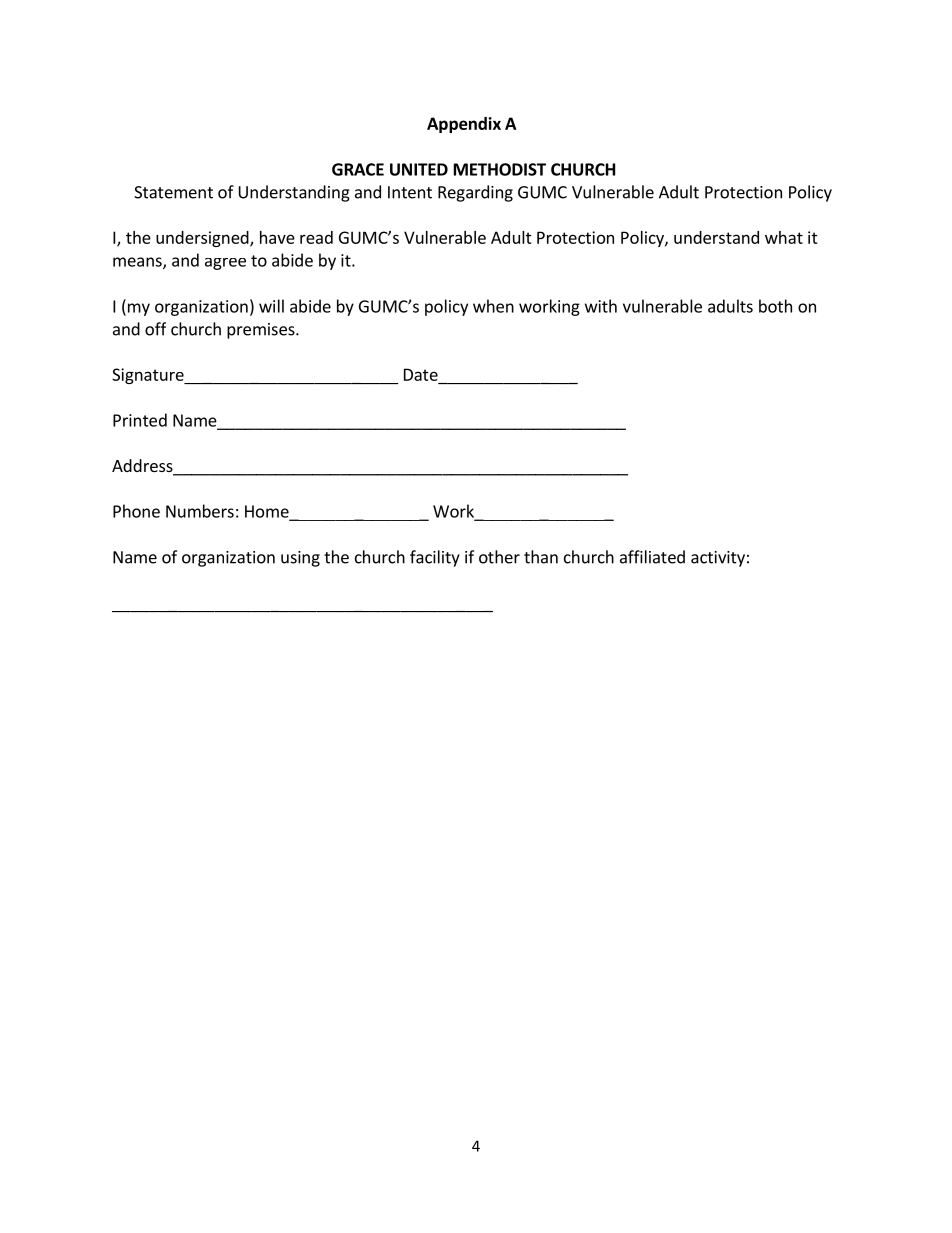 This screenshot has width=952, height=1233. I want to click on Regarding, so click(475, 193).
